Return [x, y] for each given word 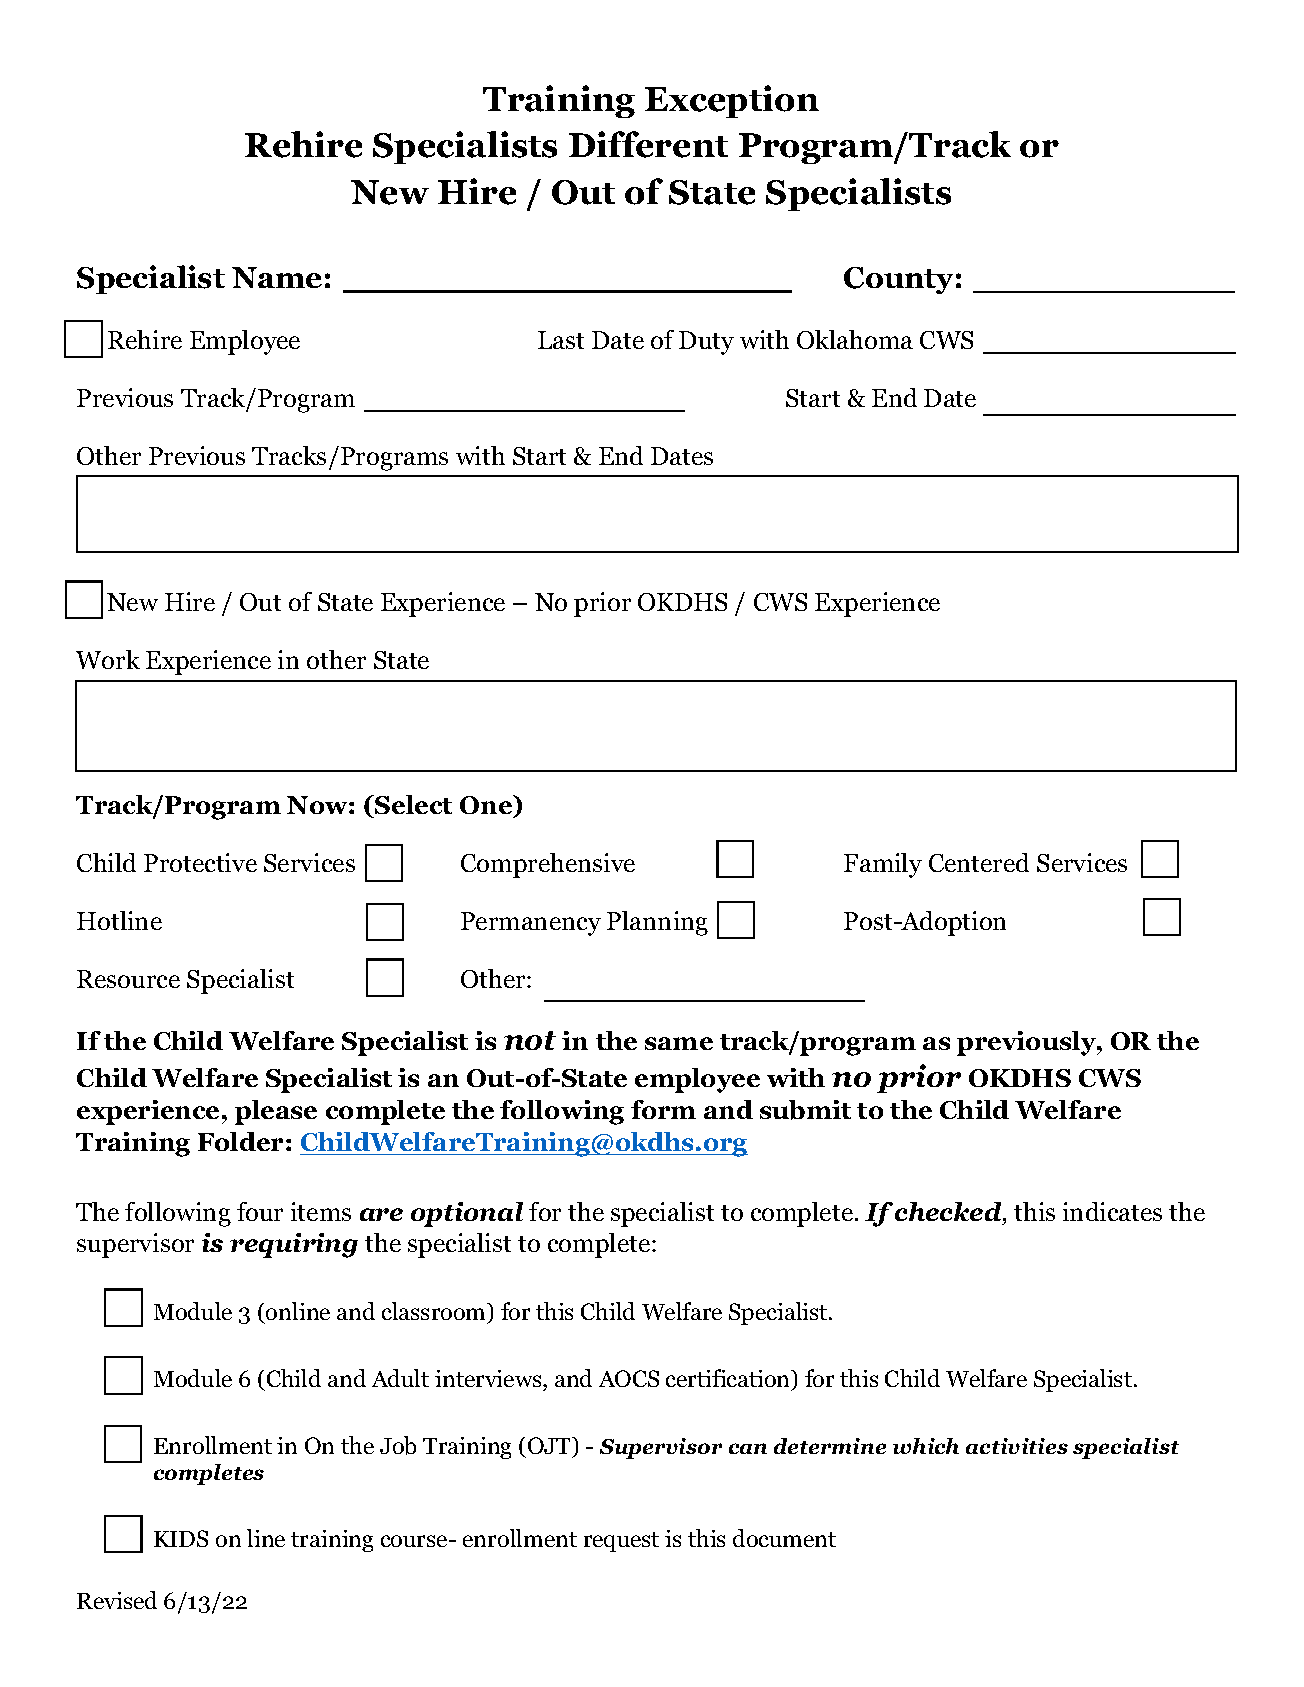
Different [648, 144]
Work [108, 659]
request [621, 1542]
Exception [732, 101]
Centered [979, 862]
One [487, 806]
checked [949, 1211]
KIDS [181, 1538]
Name [277, 277]
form [663, 1109]
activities [1017, 1446]
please [276, 1112]
